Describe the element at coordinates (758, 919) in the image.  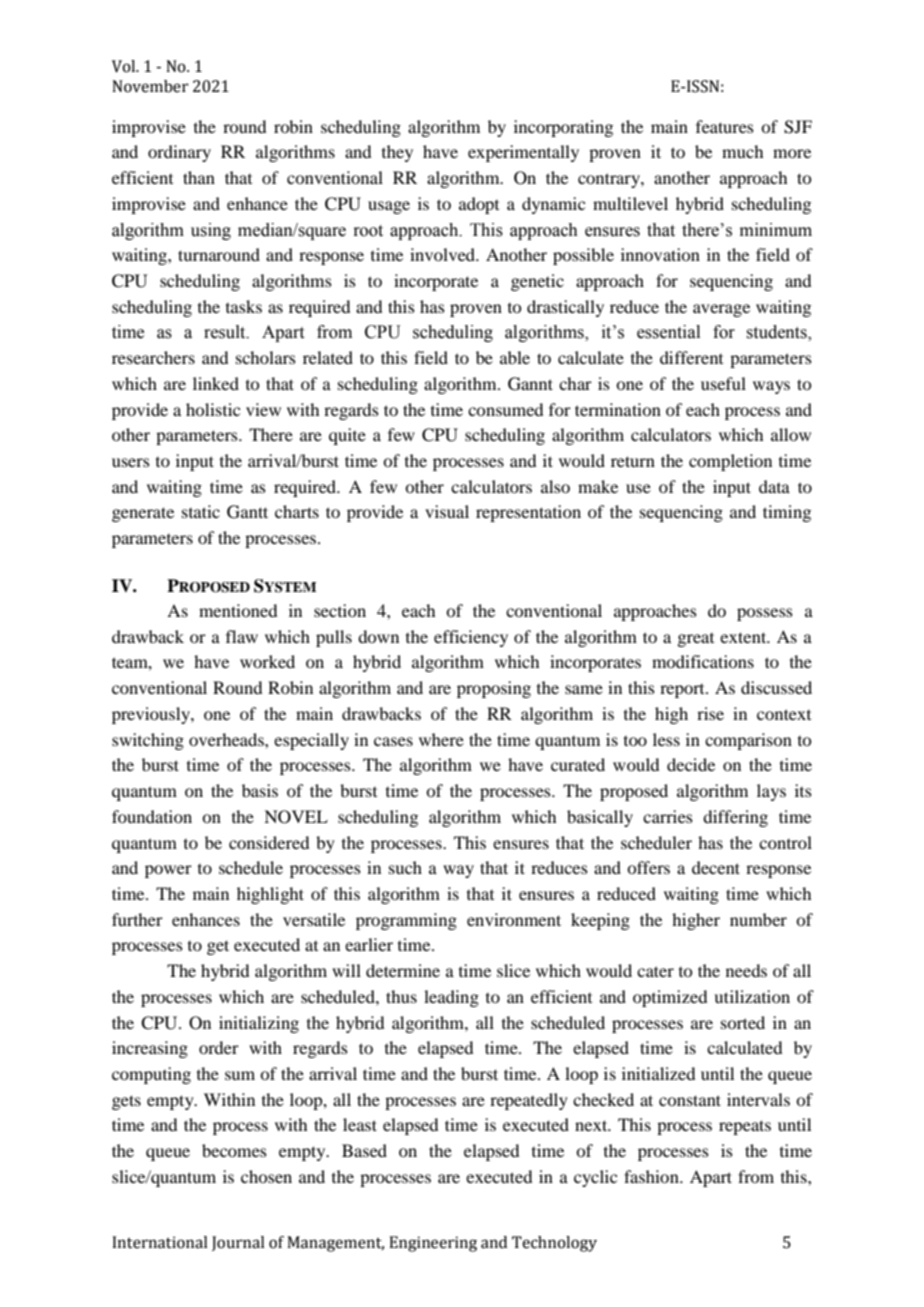
I see `number` at that location.
